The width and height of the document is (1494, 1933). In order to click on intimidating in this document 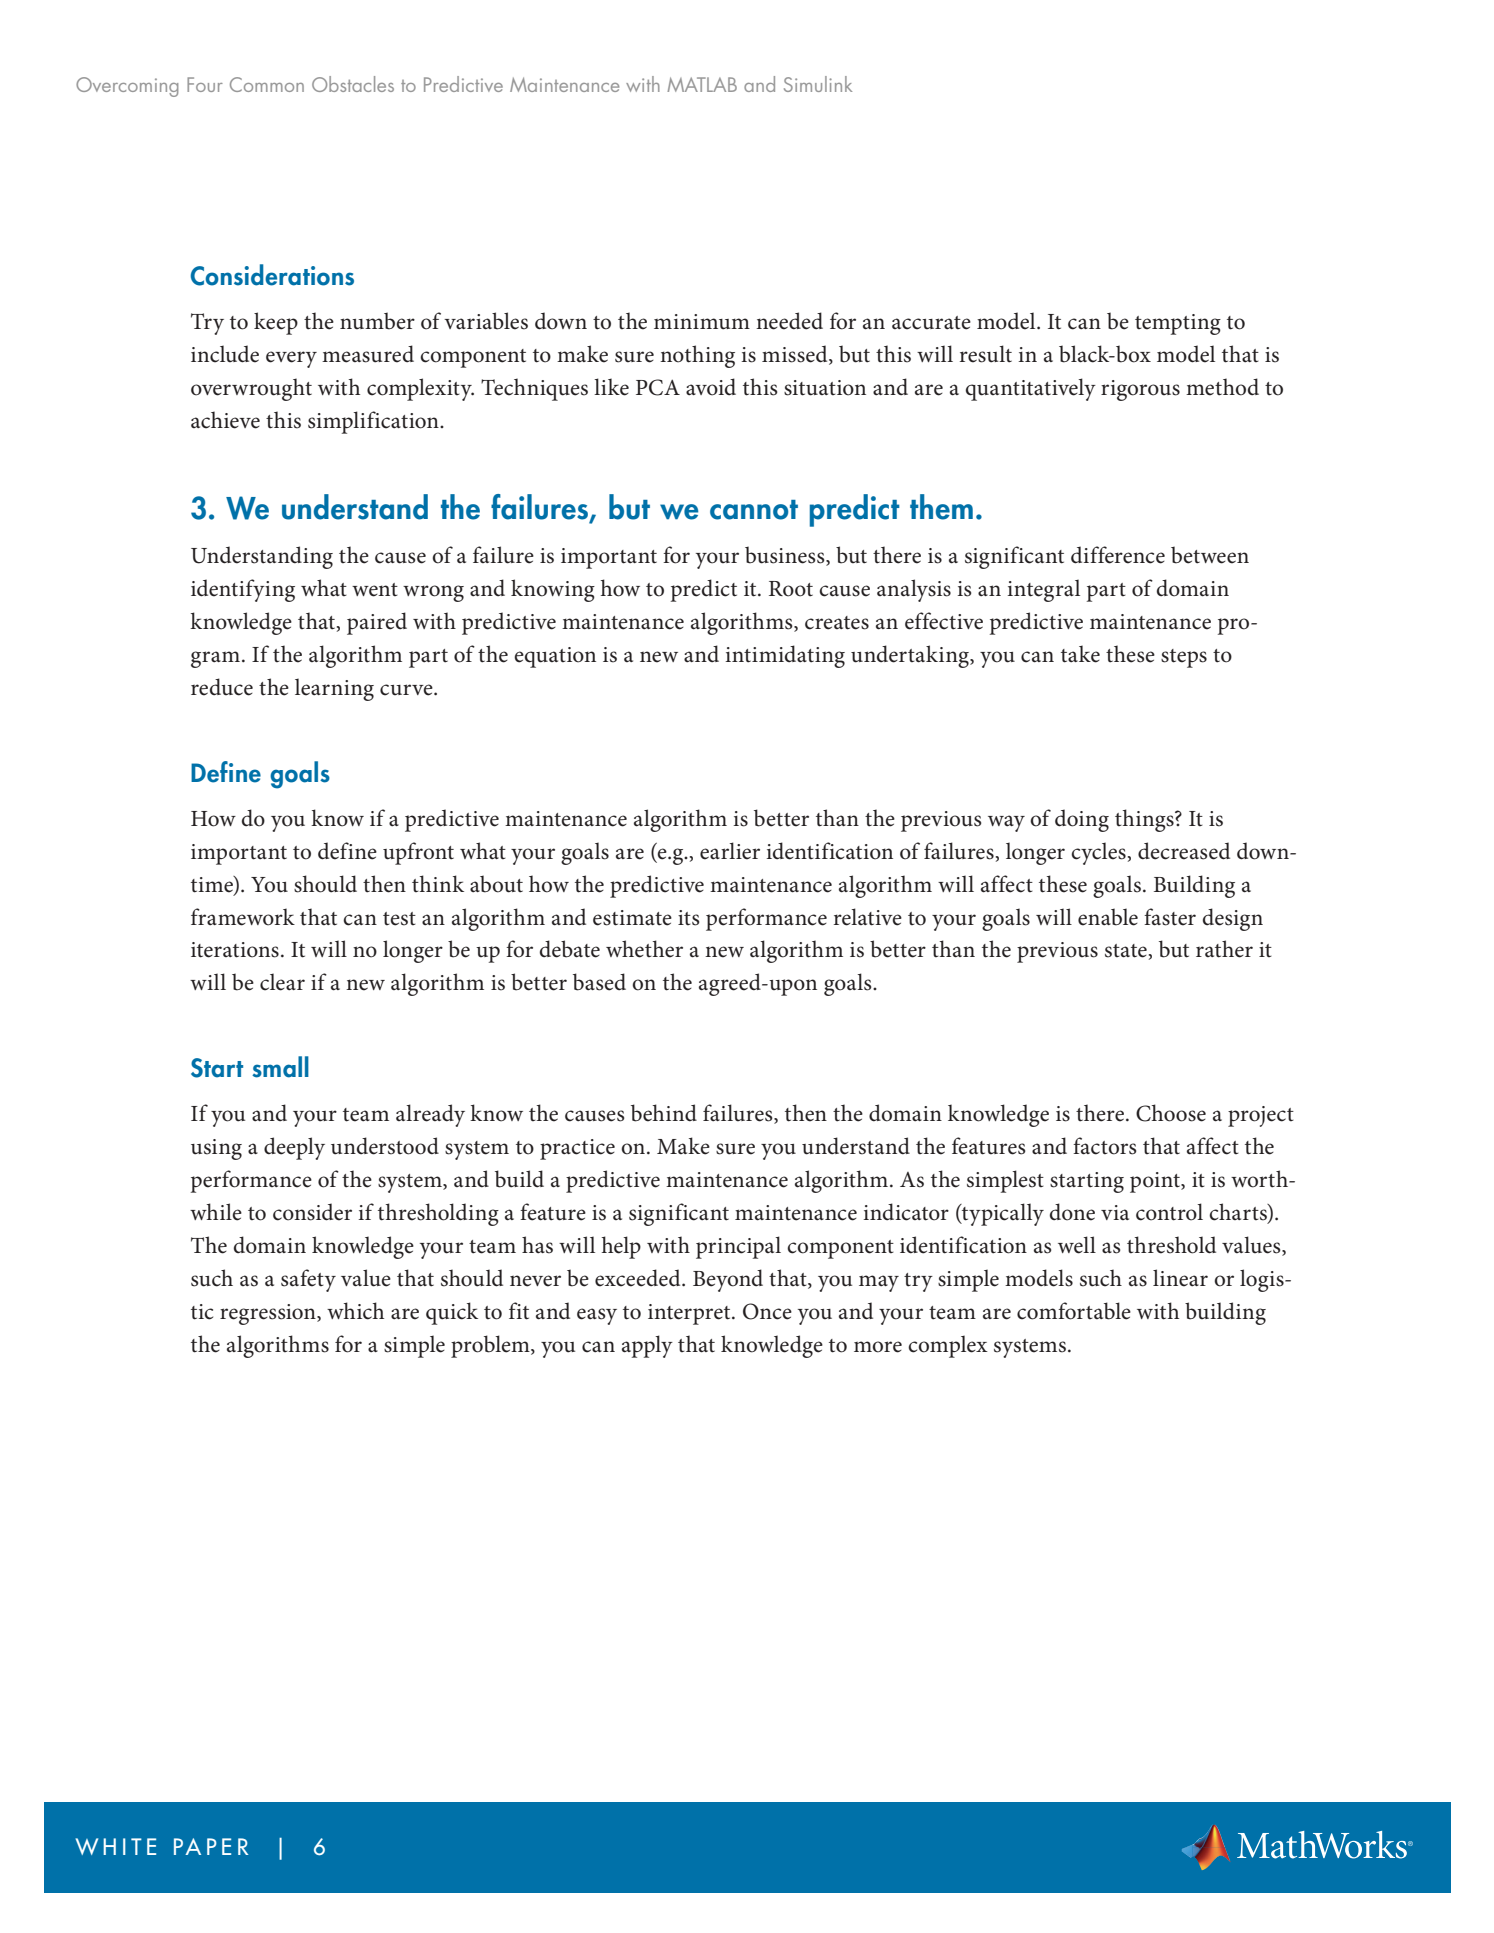, I will do `click(785, 656)`.
